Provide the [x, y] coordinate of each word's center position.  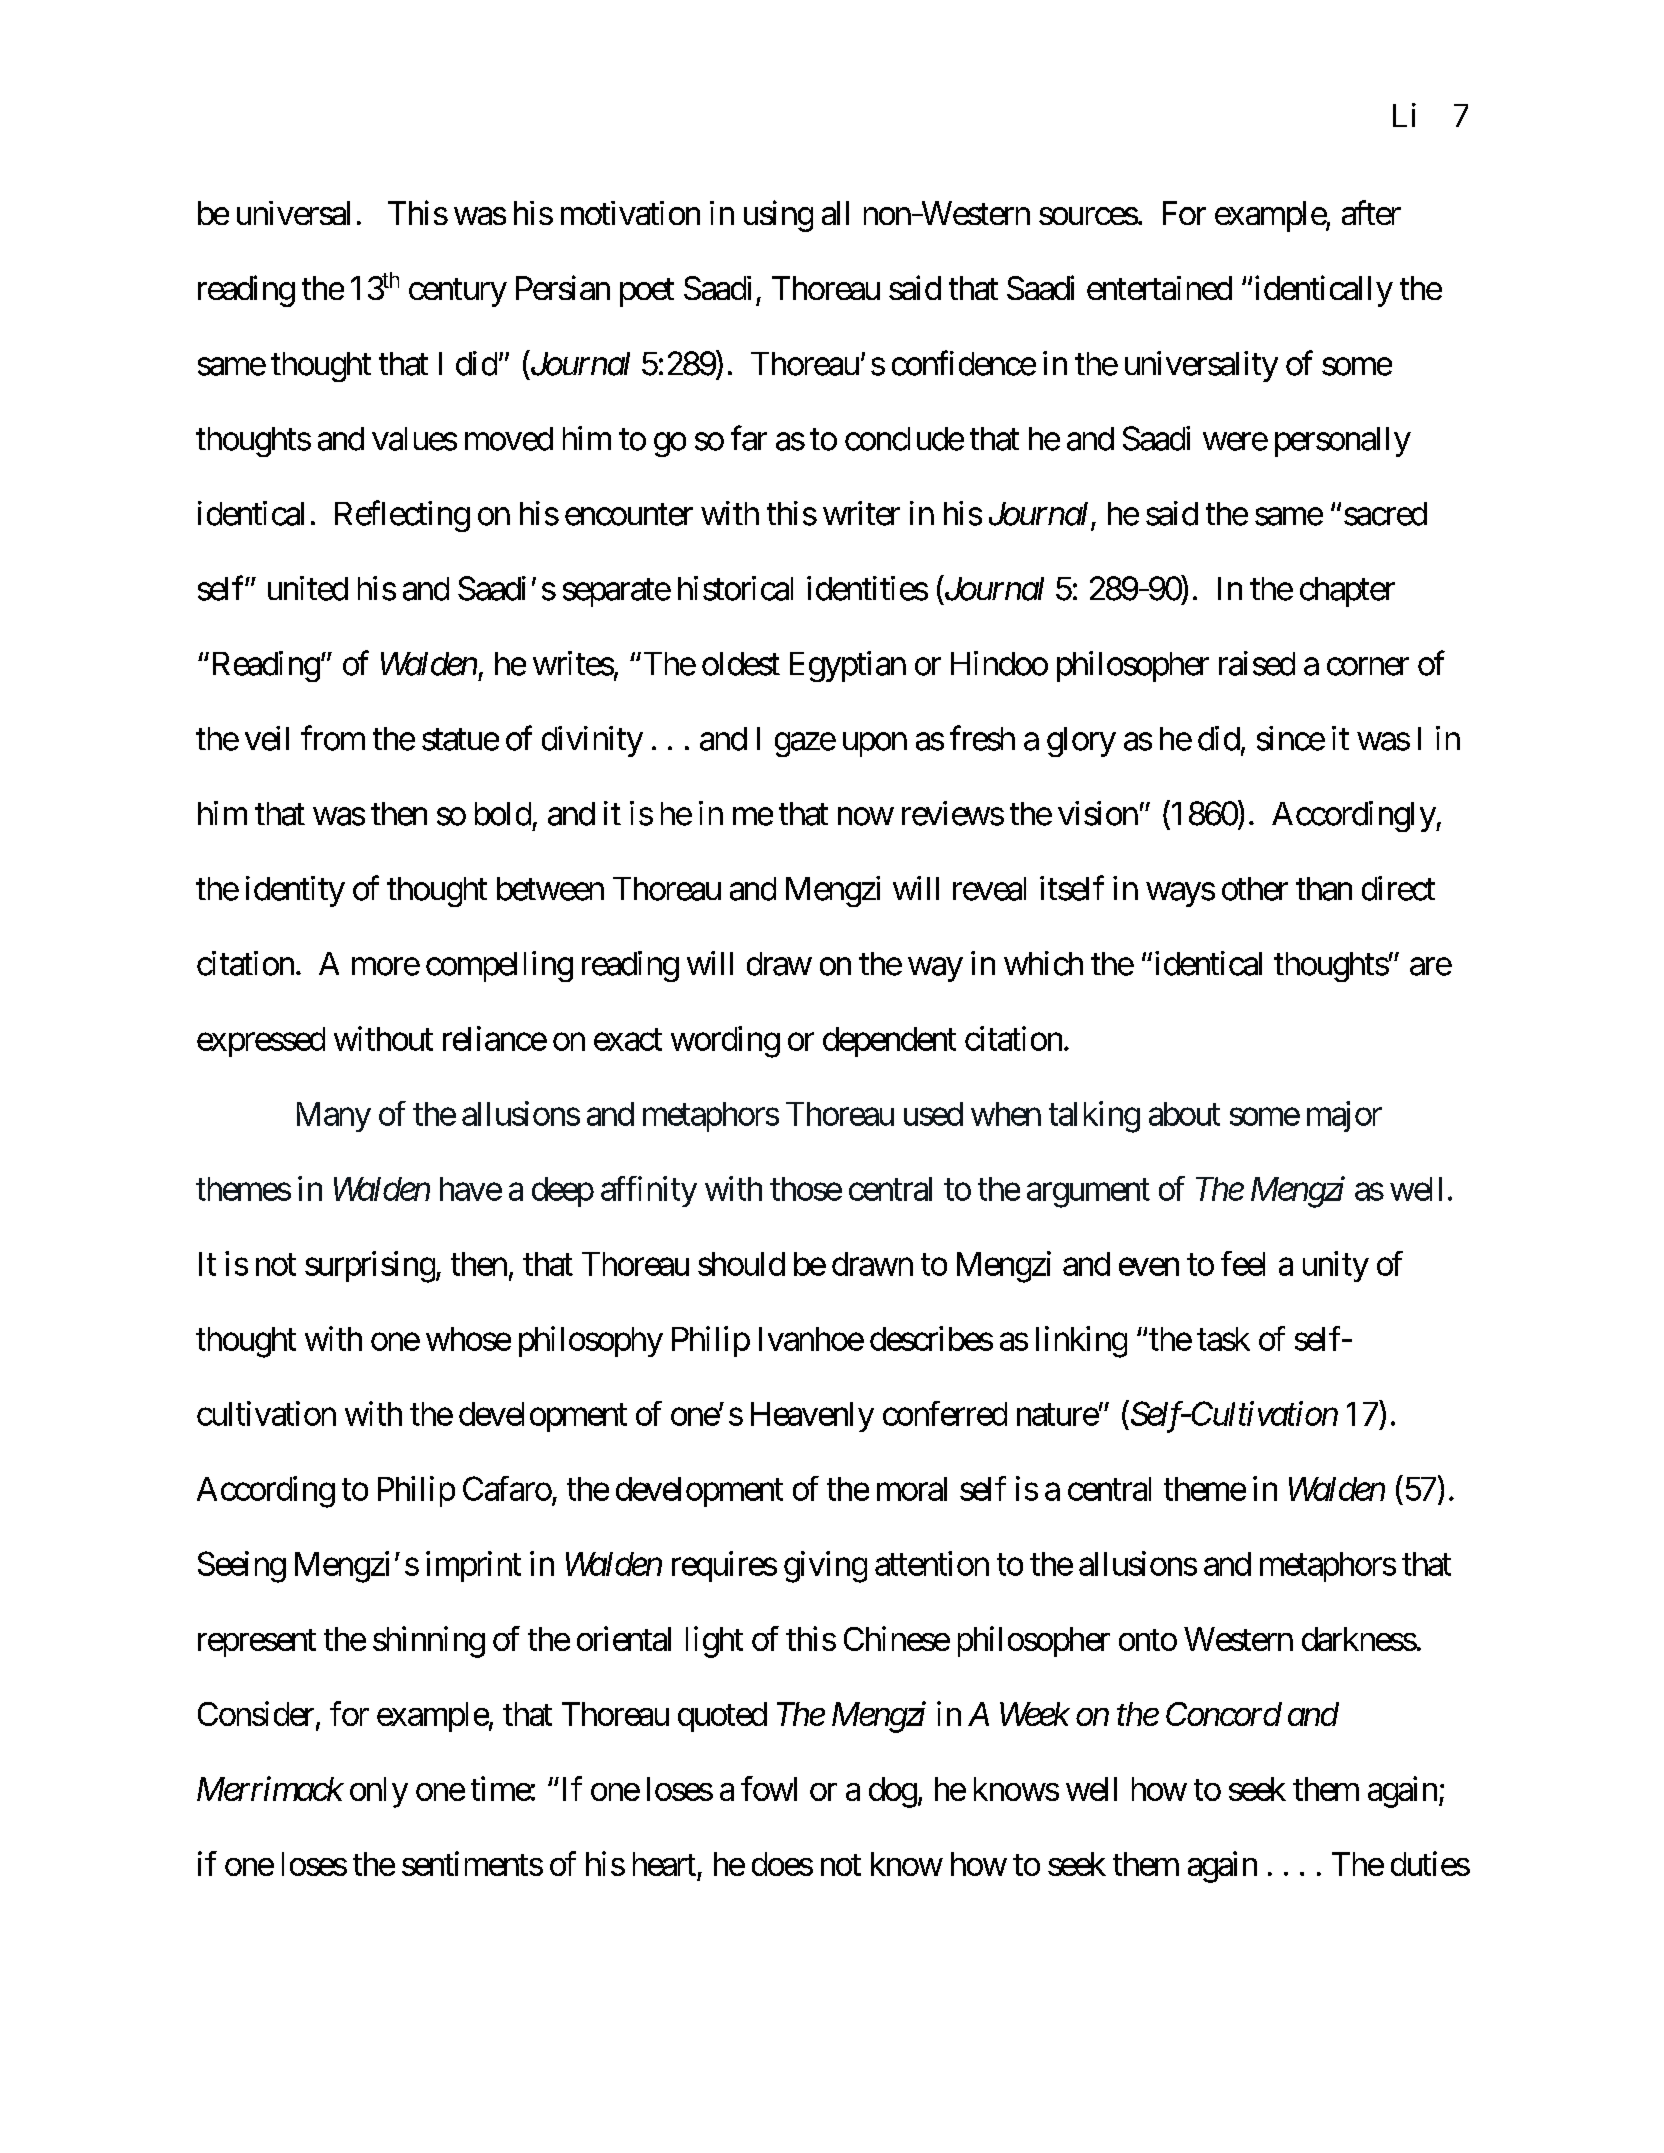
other [1255, 889]
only [379, 1792]
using [778, 216]
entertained [1159, 288]
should [741, 1264]
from [333, 738]
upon [875, 745]
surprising [370, 1267]
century [458, 293]
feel [1243, 1263]
